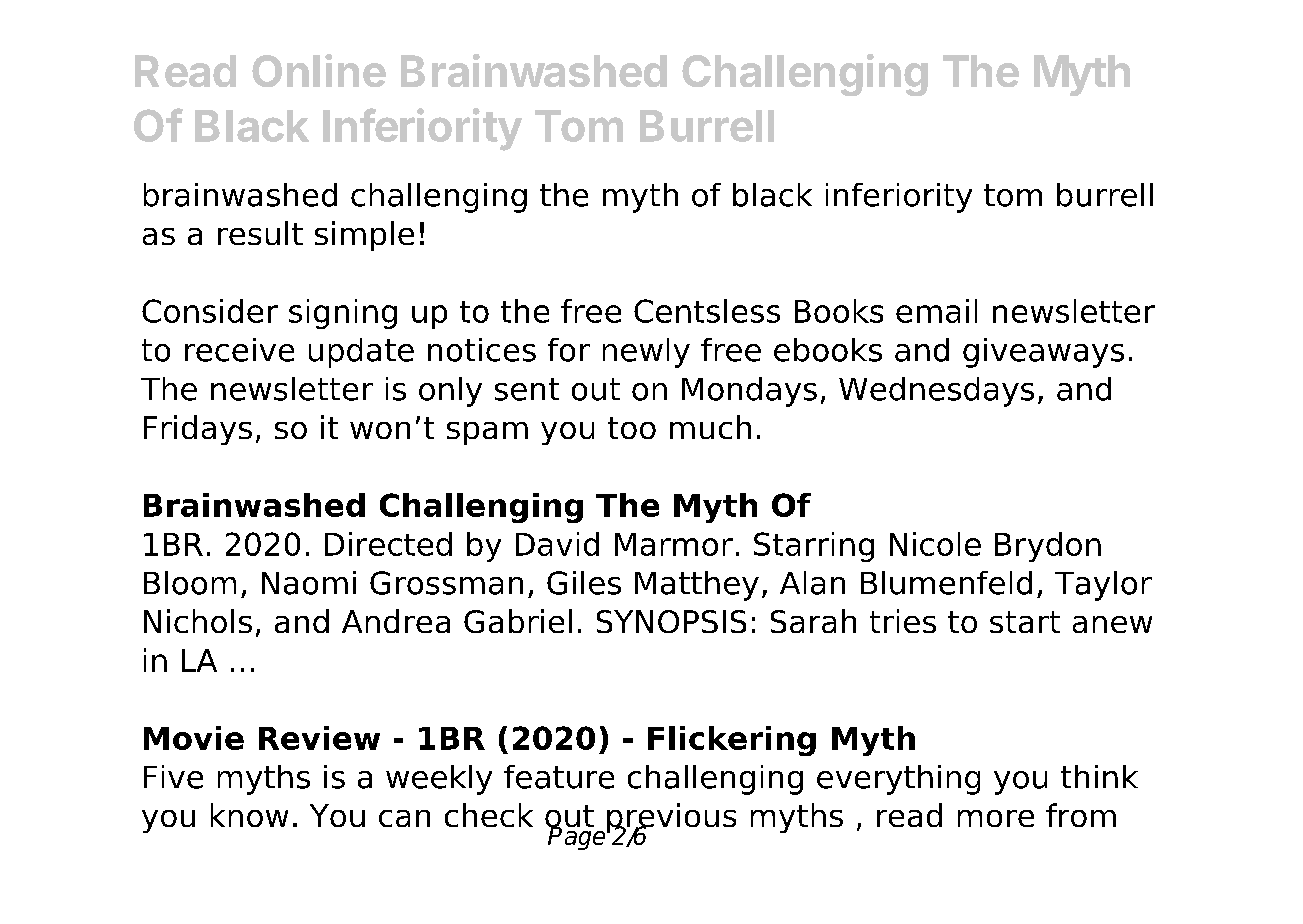 This screenshot has width=1303, height=924. I want to click on start, so click(1025, 622).
